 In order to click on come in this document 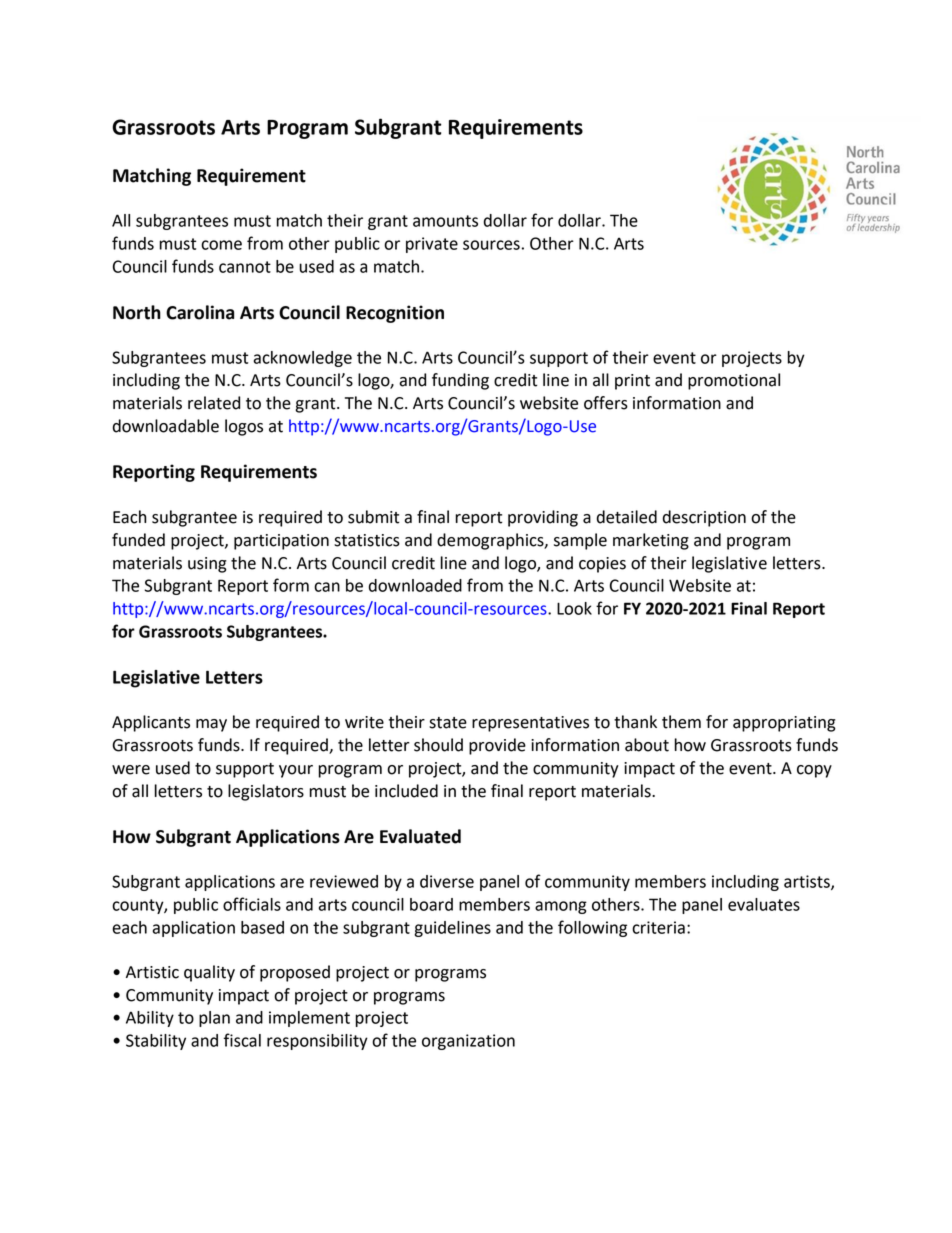, I will do `click(221, 245)`.
